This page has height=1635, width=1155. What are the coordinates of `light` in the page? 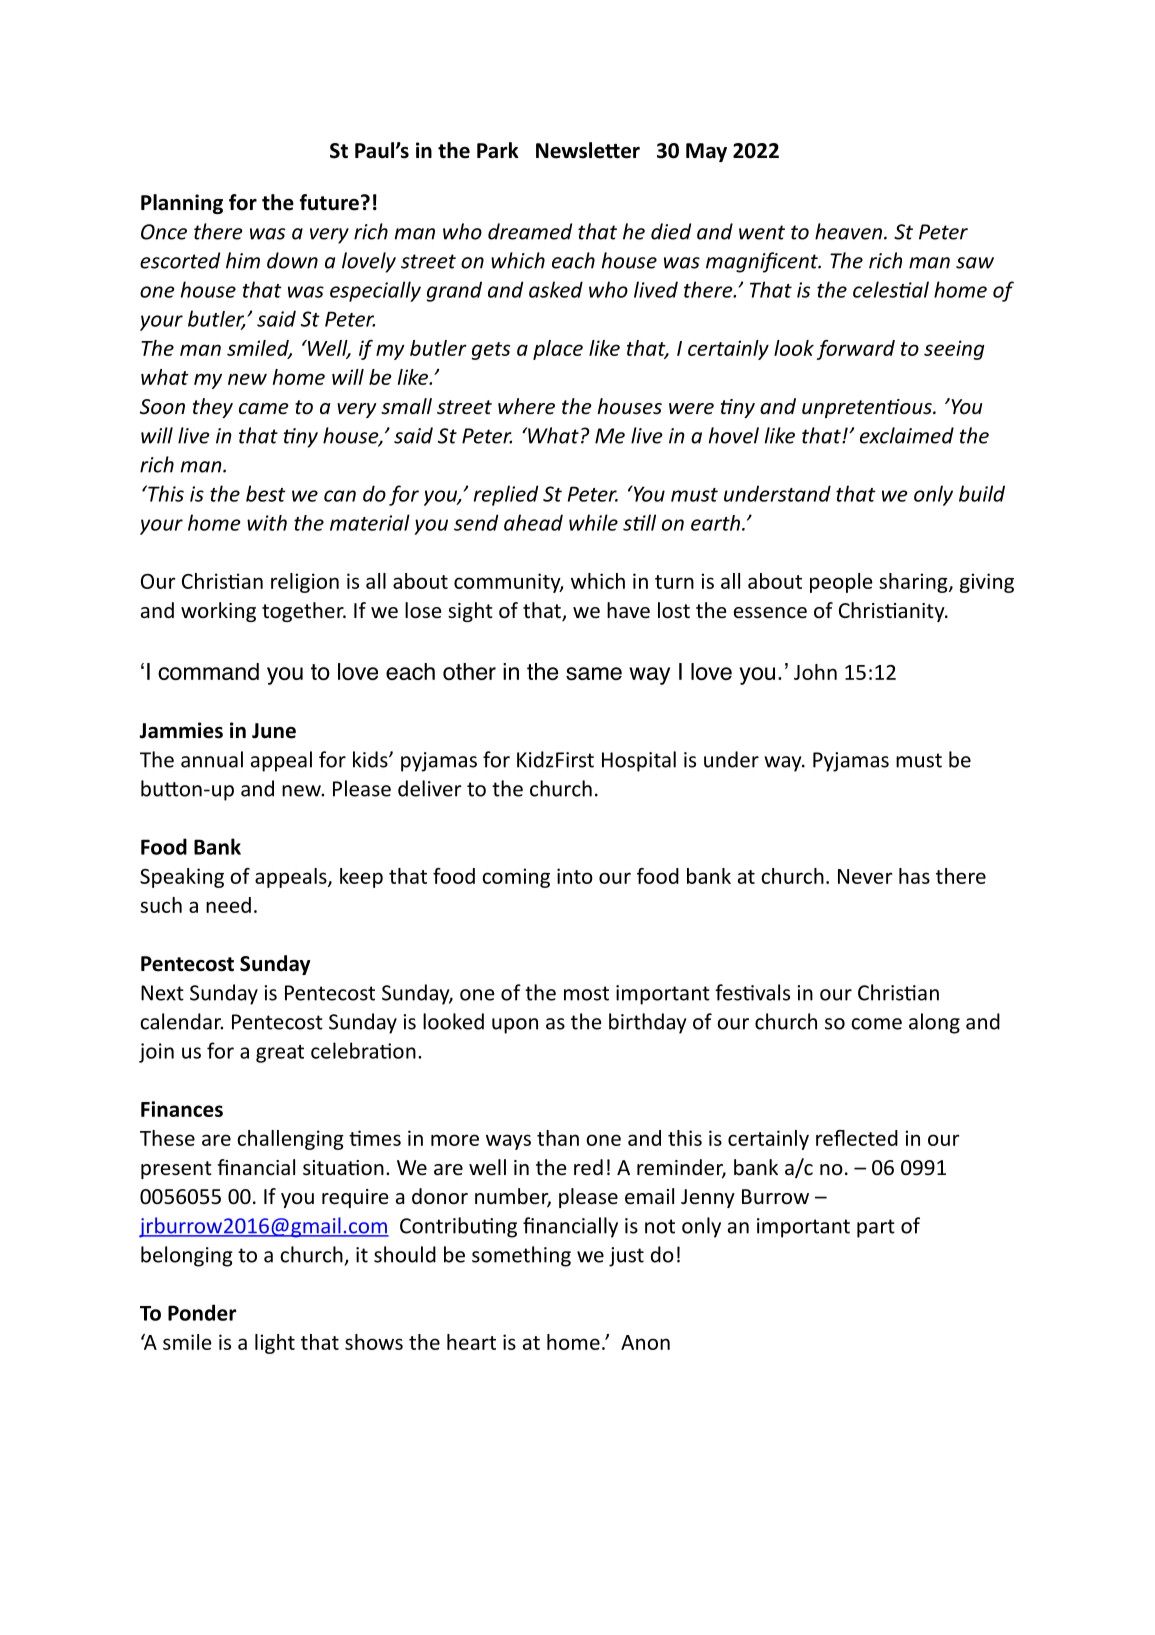 It's located at (275, 1344).
